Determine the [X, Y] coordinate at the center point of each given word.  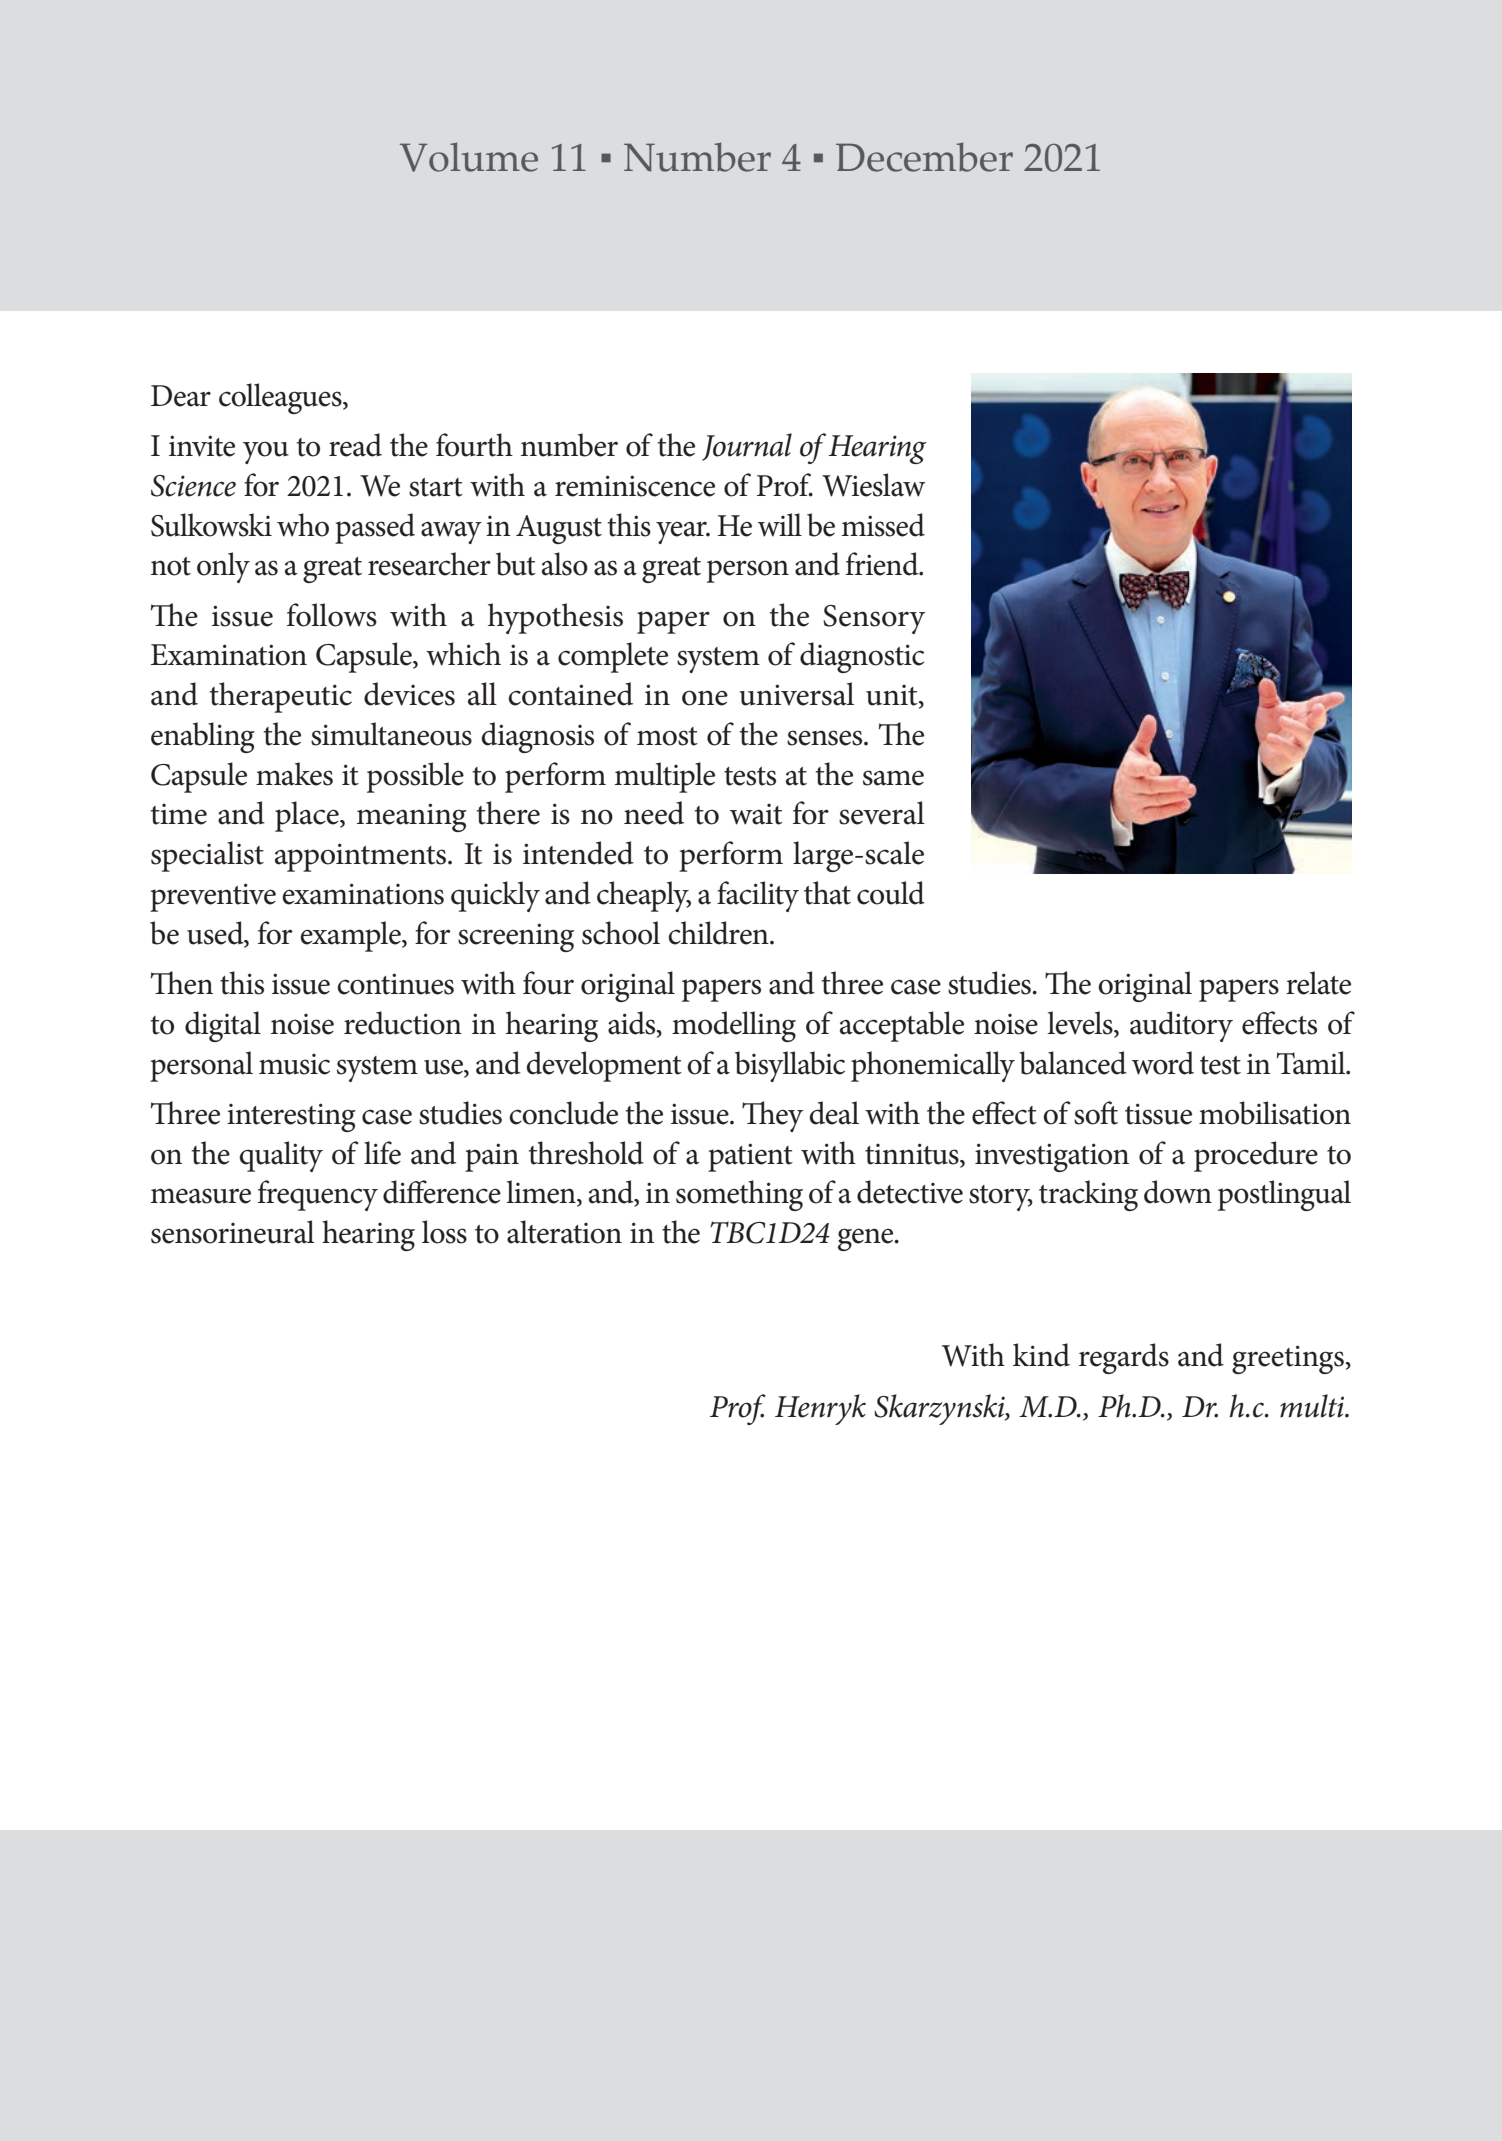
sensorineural [233, 1232]
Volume [469, 157]
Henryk [820, 1409]
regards [1124, 1358]
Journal [747, 447]
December [924, 157]
